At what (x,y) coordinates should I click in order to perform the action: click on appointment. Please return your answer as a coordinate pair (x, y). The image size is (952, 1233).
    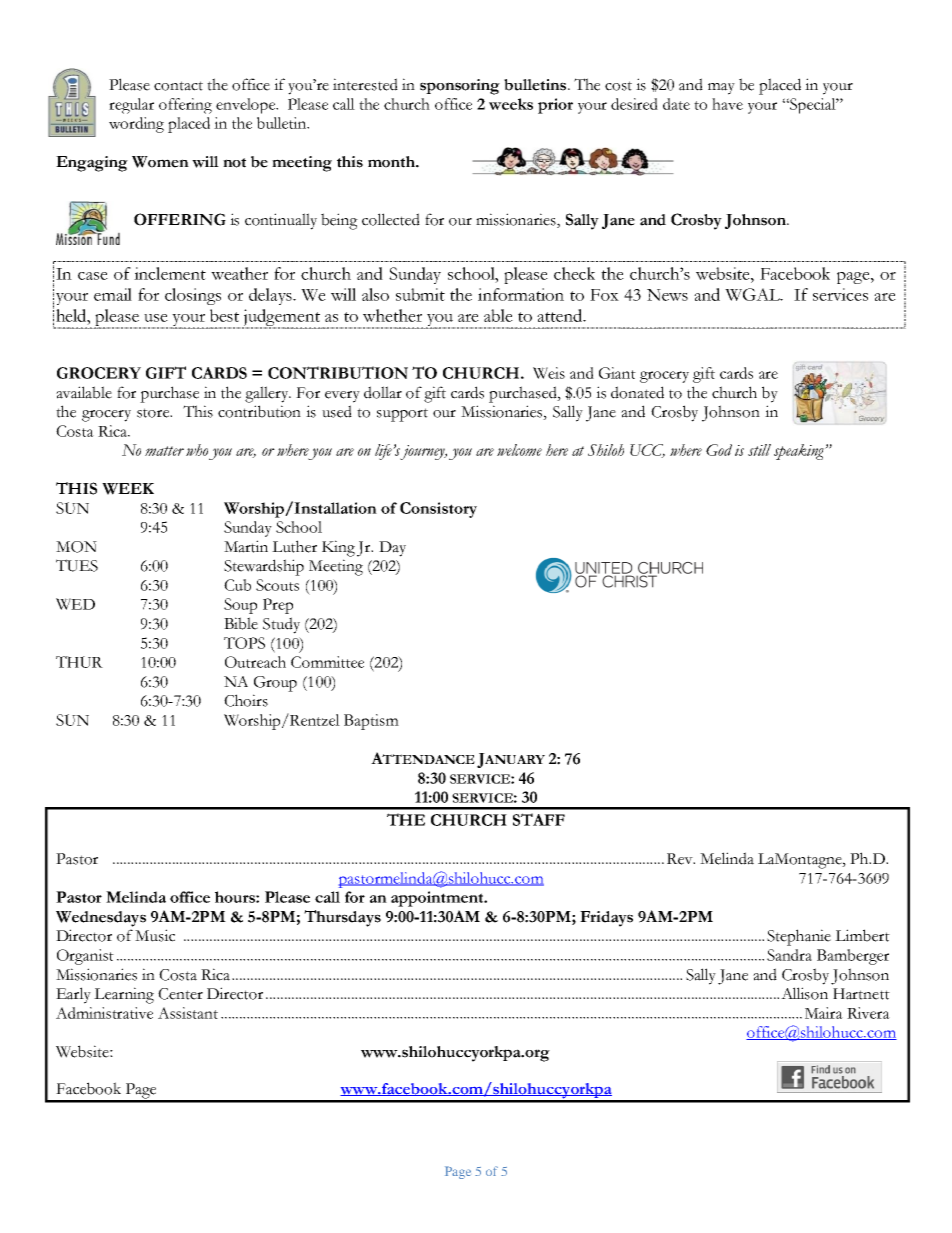
    Looking at the image, I should click on (438, 899).
